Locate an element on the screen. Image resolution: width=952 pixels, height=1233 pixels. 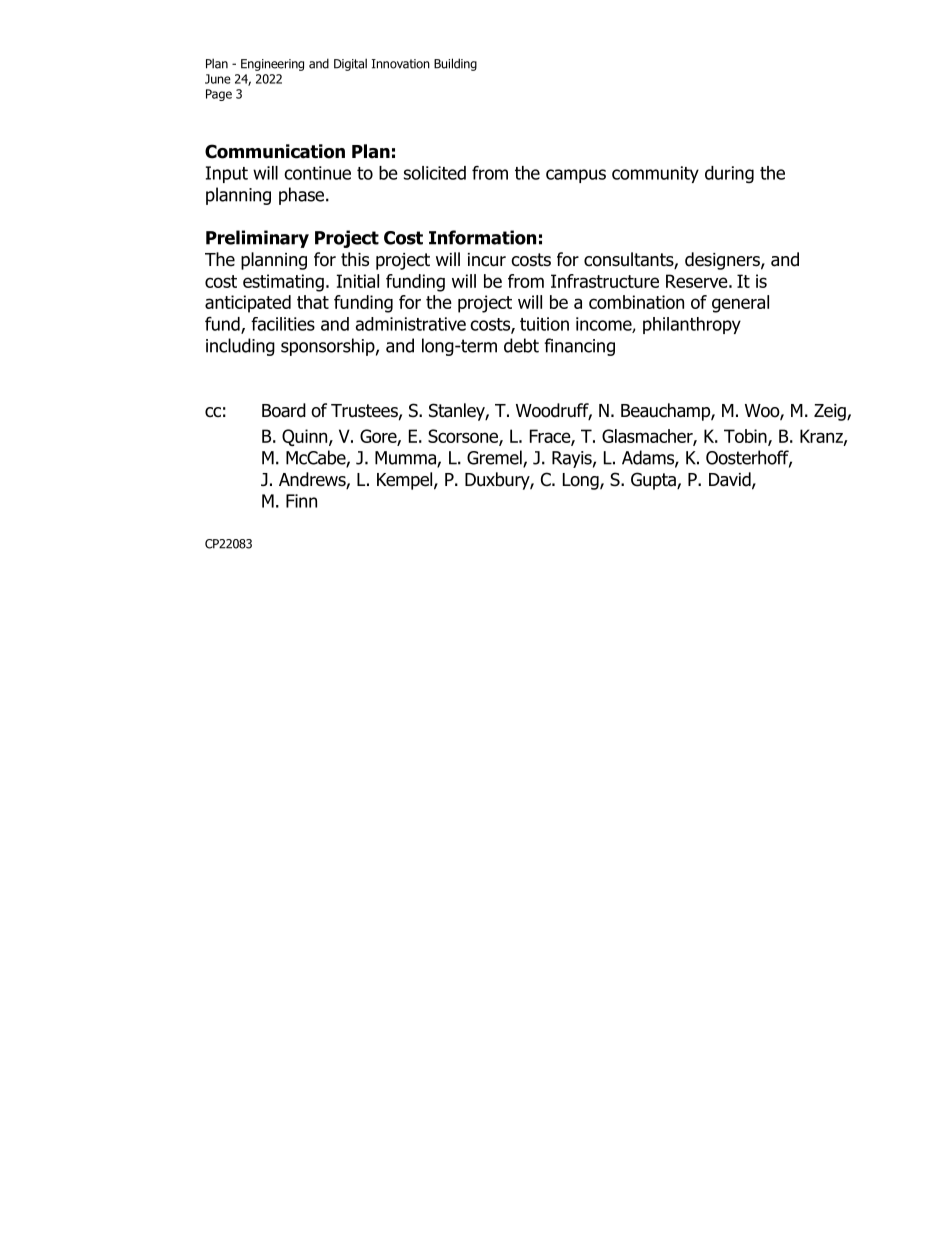
incur is located at coordinates (487, 260).
